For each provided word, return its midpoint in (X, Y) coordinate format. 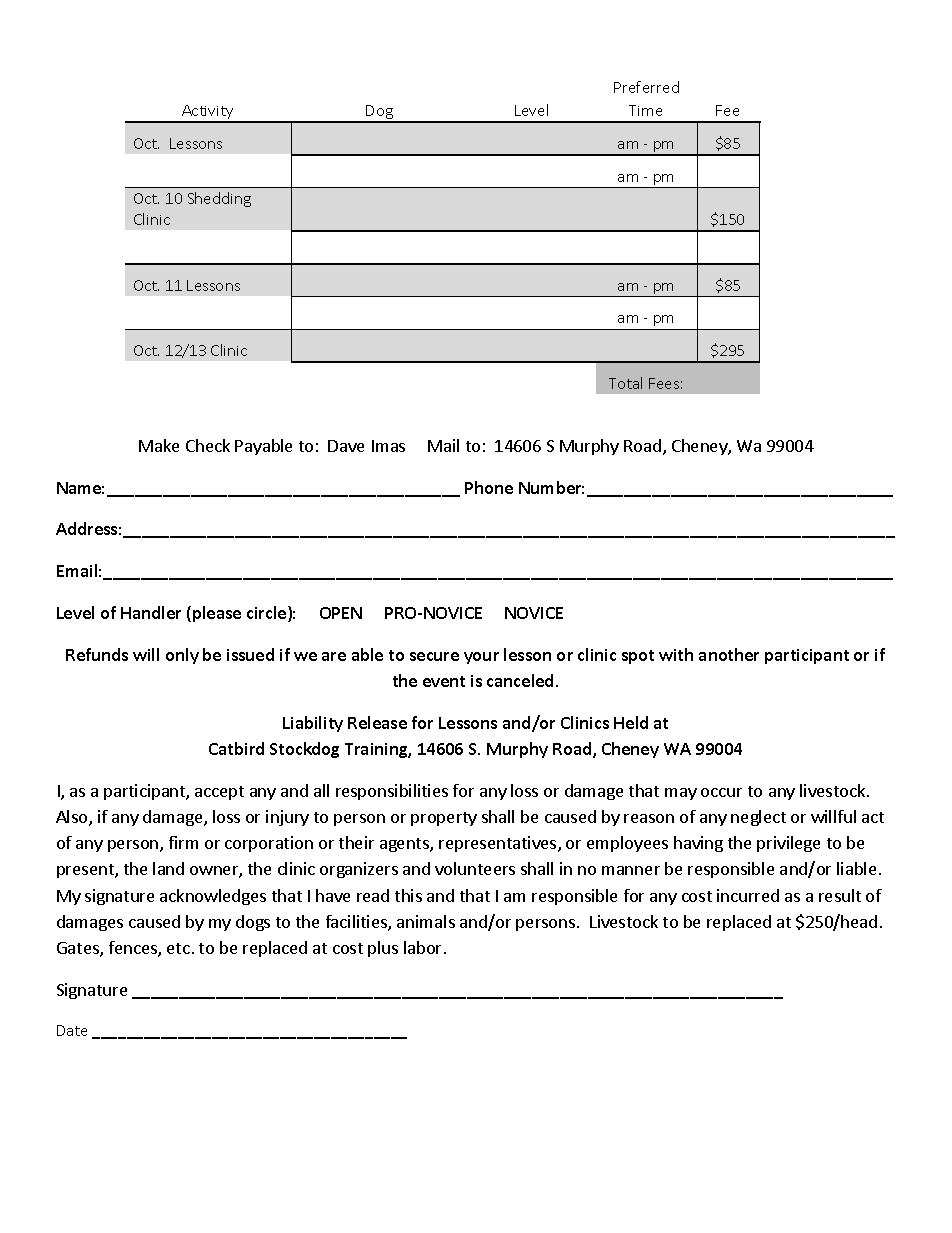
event (444, 681)
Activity (208, 113)
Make (159, 445)
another (729, 654)
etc (178, 948)
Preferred (646, 87)
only (182, 656)
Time (645, 110)
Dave (346, 446)
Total (625, 383)
